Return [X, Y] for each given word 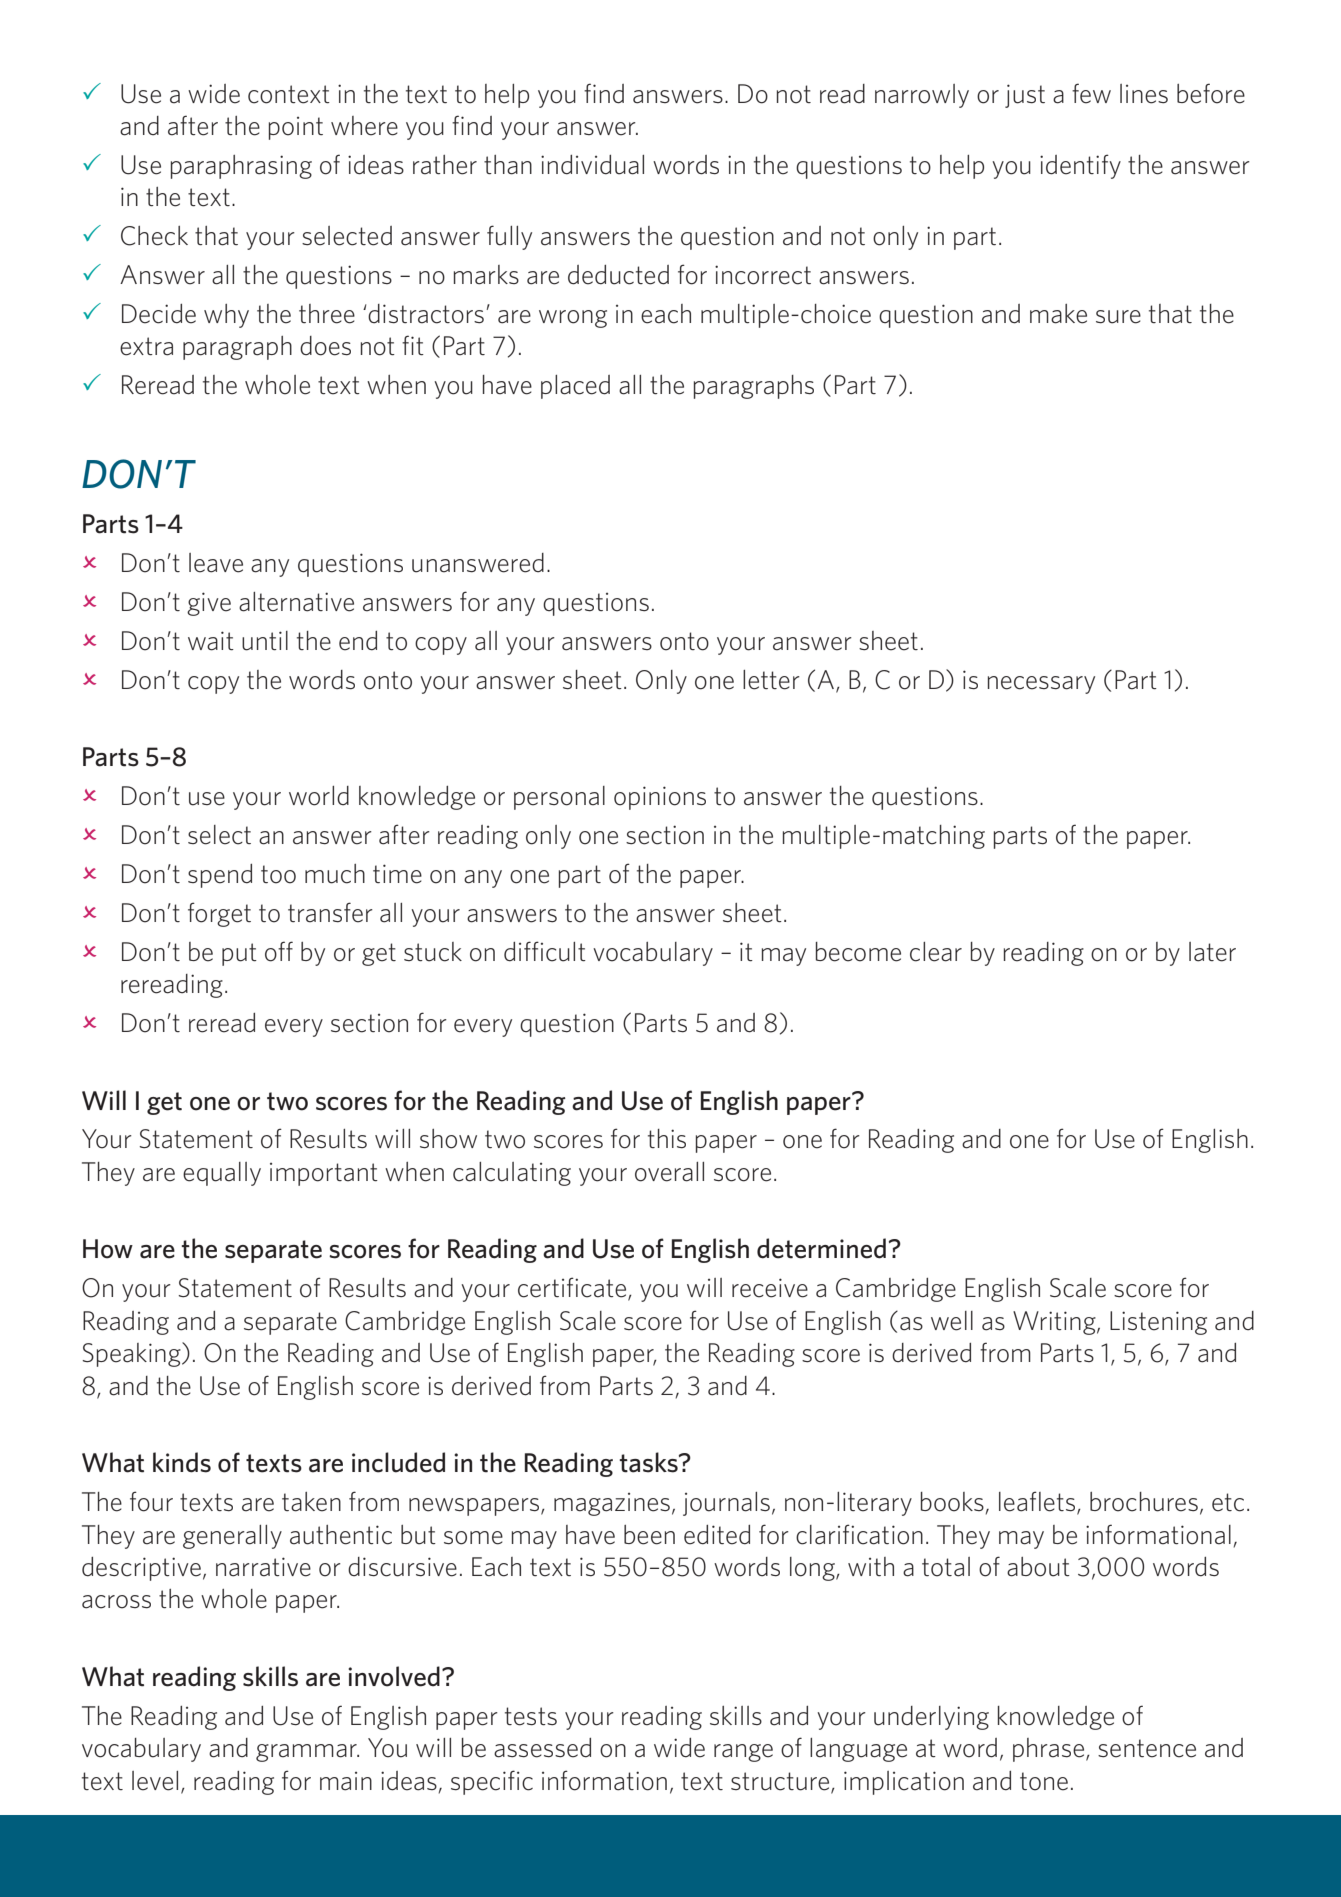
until [265, 641]
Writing [1055, 1323]
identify [1080, 166]
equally [222, 1174]
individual [592, 165]
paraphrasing [241, 167]
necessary [1041, 685]
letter [771, 680]
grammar [307, 1753]
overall [669, 1172]
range [743, 1753]
